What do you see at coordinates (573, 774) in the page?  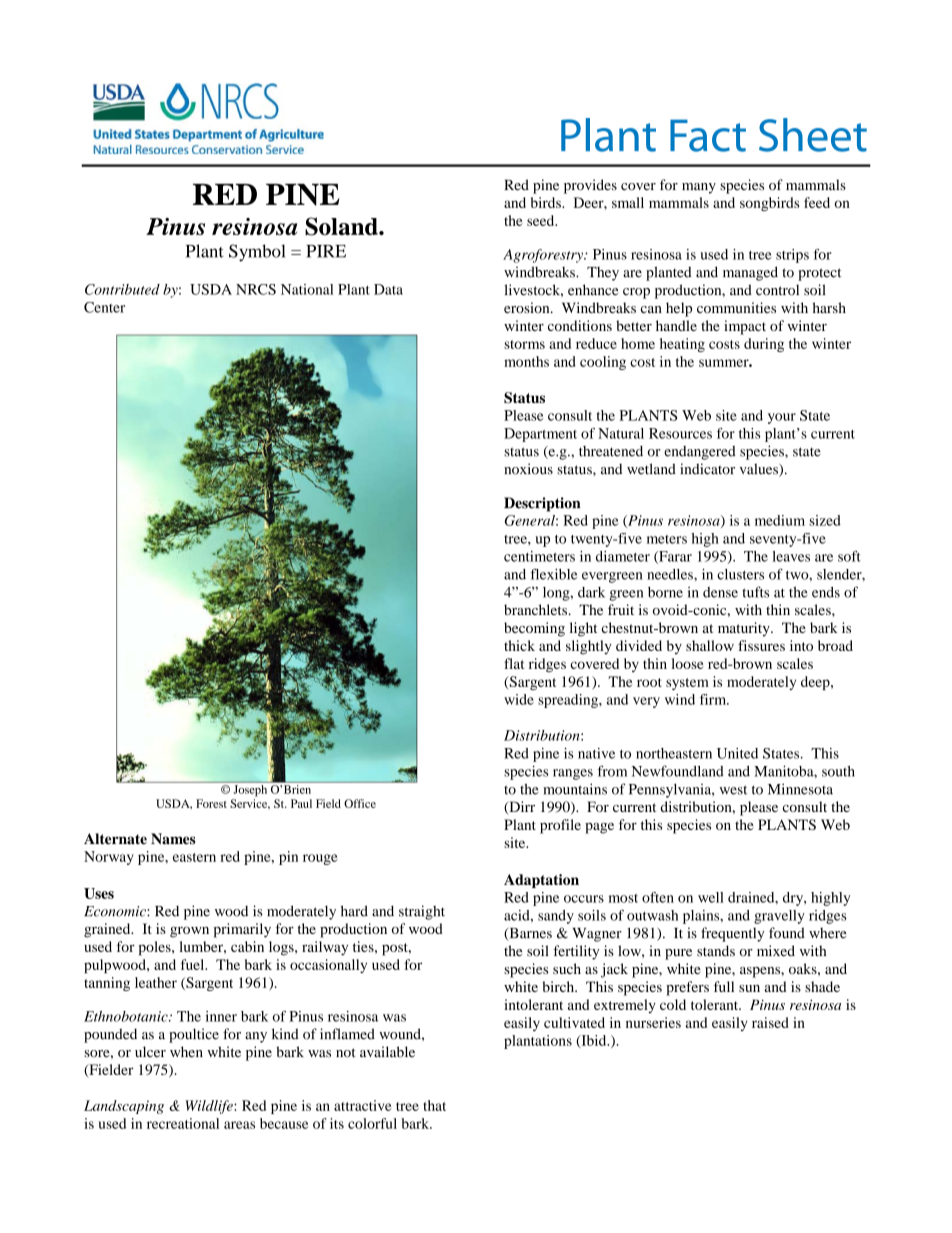 I see `ranges` at bounding box center [573, 774].
